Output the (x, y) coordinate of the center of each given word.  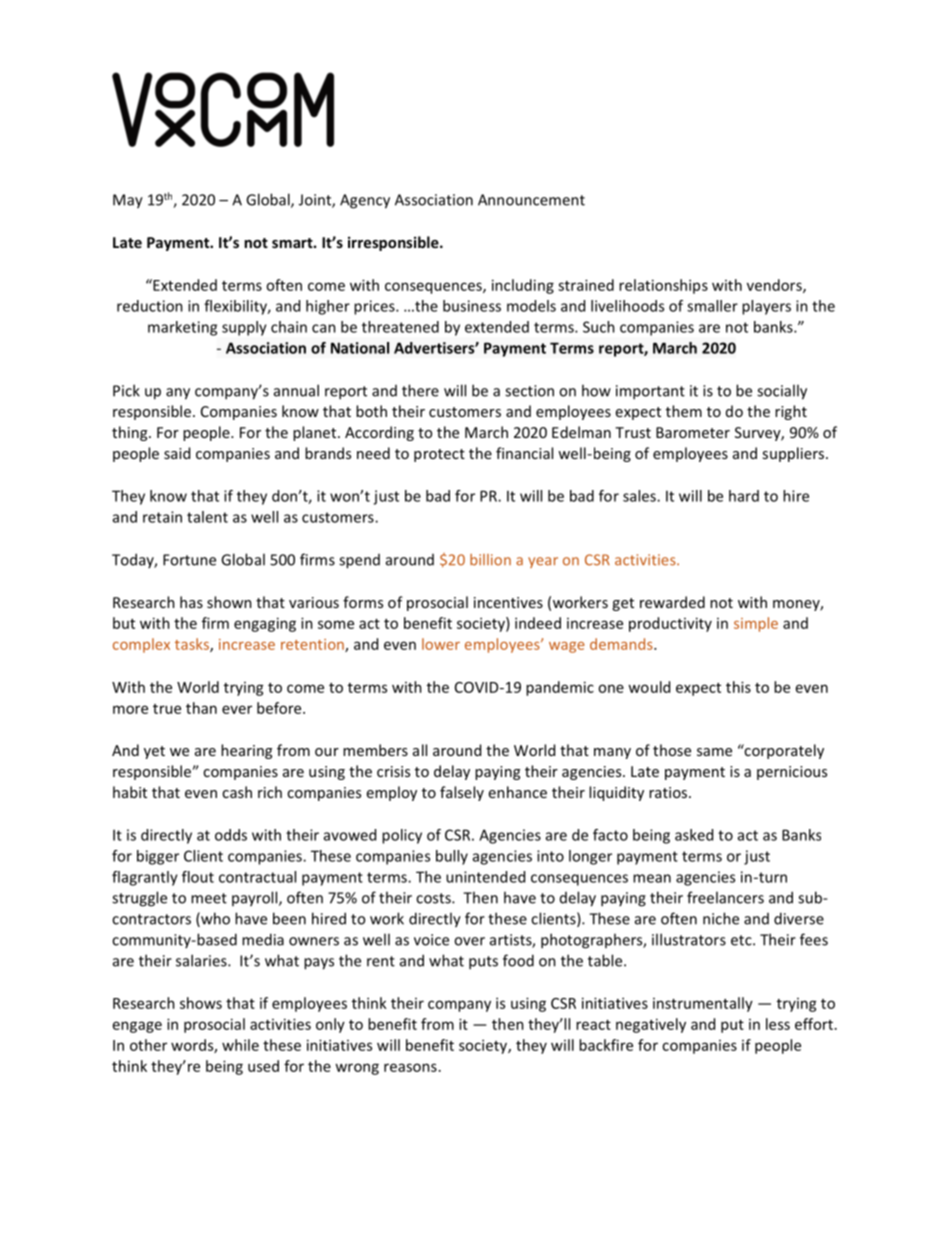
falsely (462, 793)
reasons (410, 1067)
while (240, 1045)
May (128, 201)
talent (207, 517)
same (714, 752)
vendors (775, 286)
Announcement (531, 200)
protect (439, 455)
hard (744, 496)
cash (237, 792)
